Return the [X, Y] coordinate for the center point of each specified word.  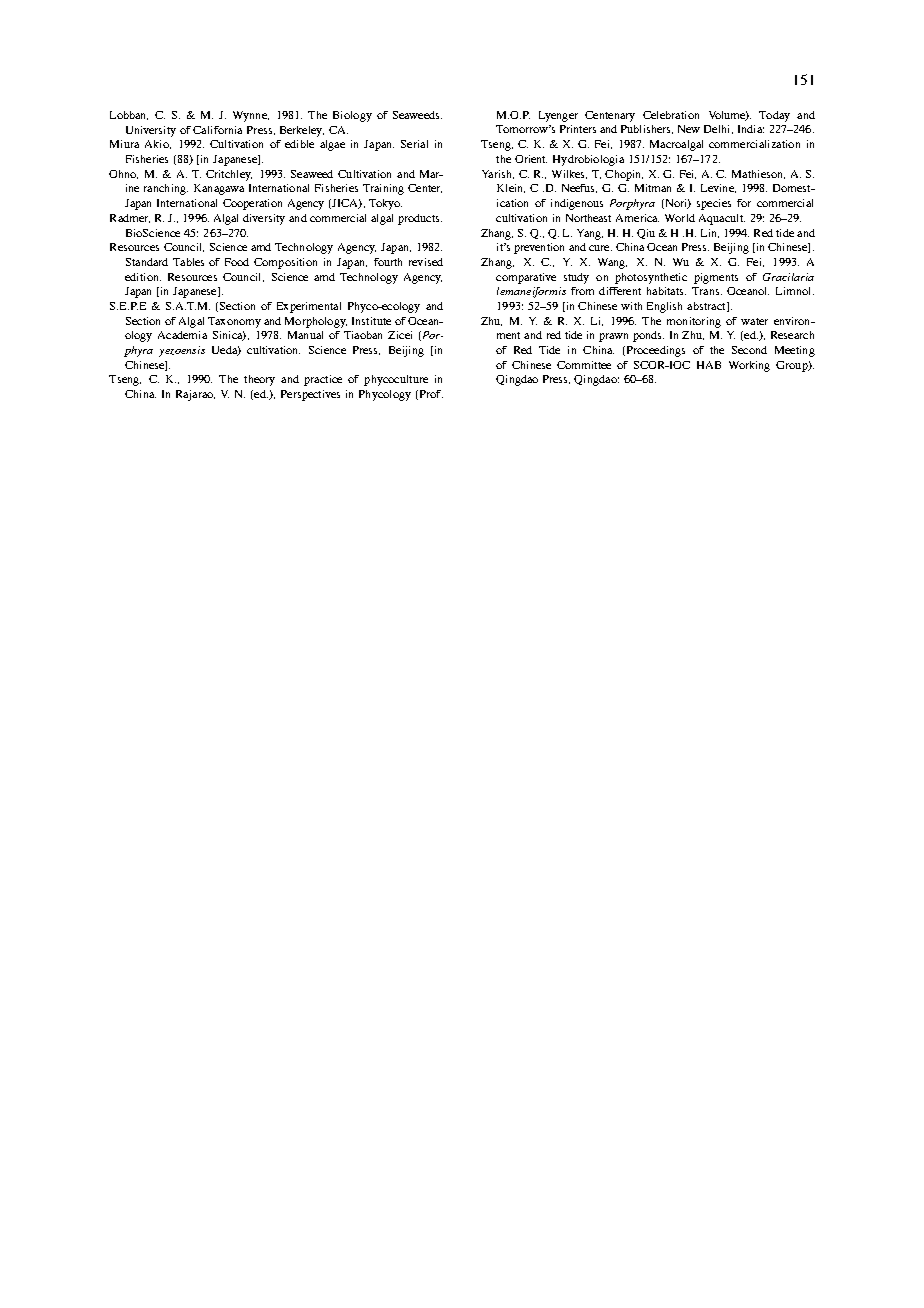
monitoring [694, 322]
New [689, 129]
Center [425, 188]
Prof [430, 395]
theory [259, 380]
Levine [718, 188]
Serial [414, 144]
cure [600, 248]
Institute [371, 321]
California [217, 130]
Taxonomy [234, 322]
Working [749, 366]
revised [426, 262]
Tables [188, 262]
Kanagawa [219, 189]
